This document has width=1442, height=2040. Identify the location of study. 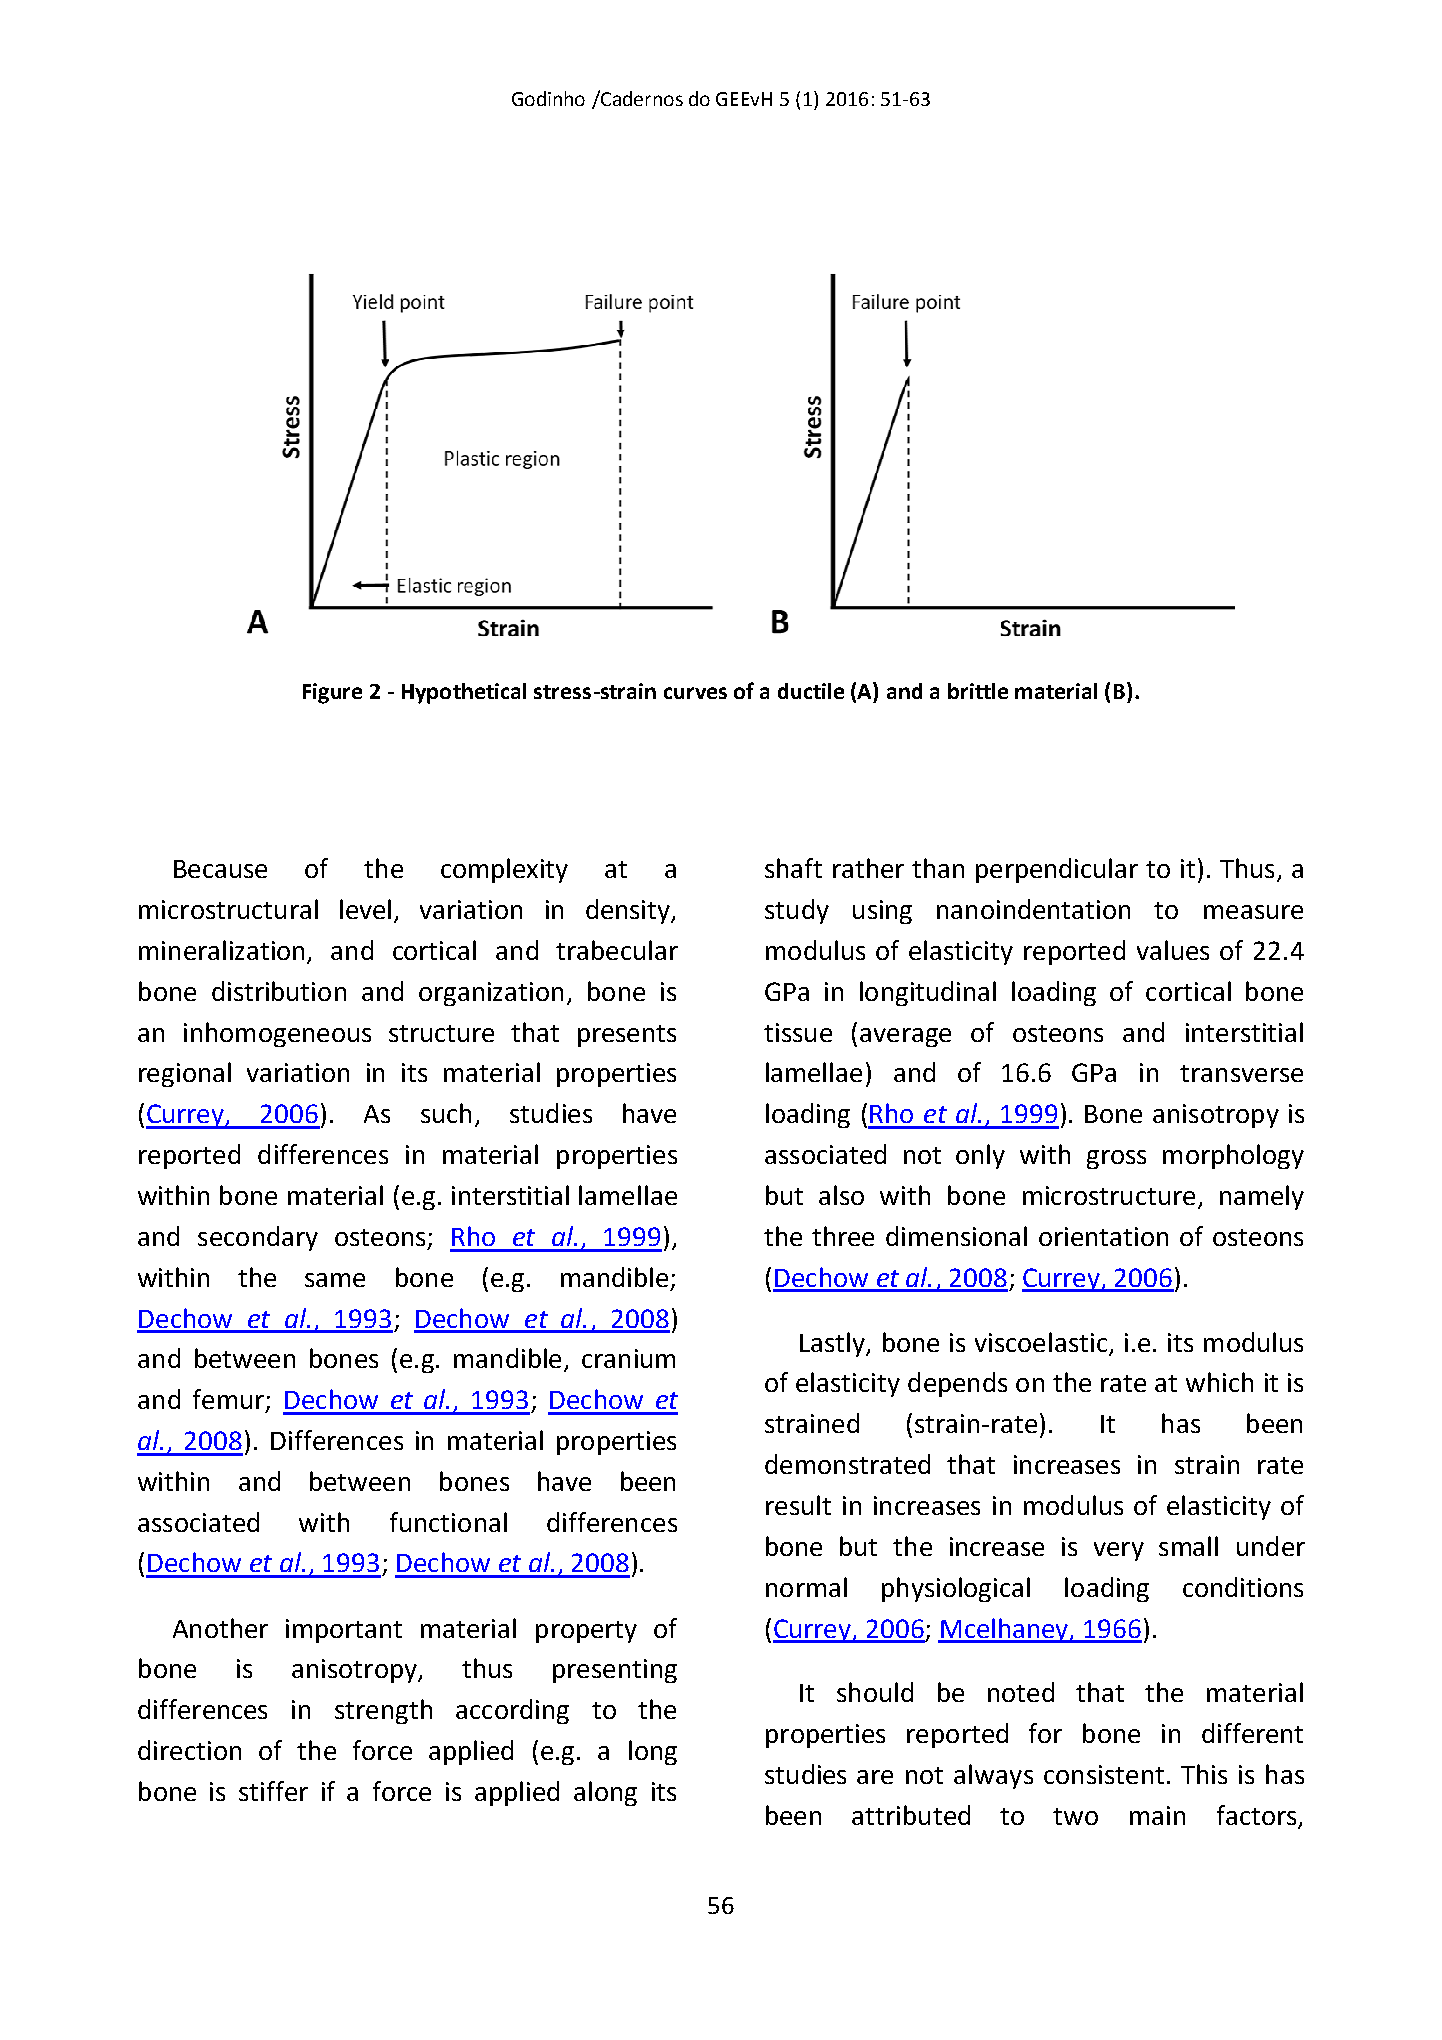
(797, 911).
